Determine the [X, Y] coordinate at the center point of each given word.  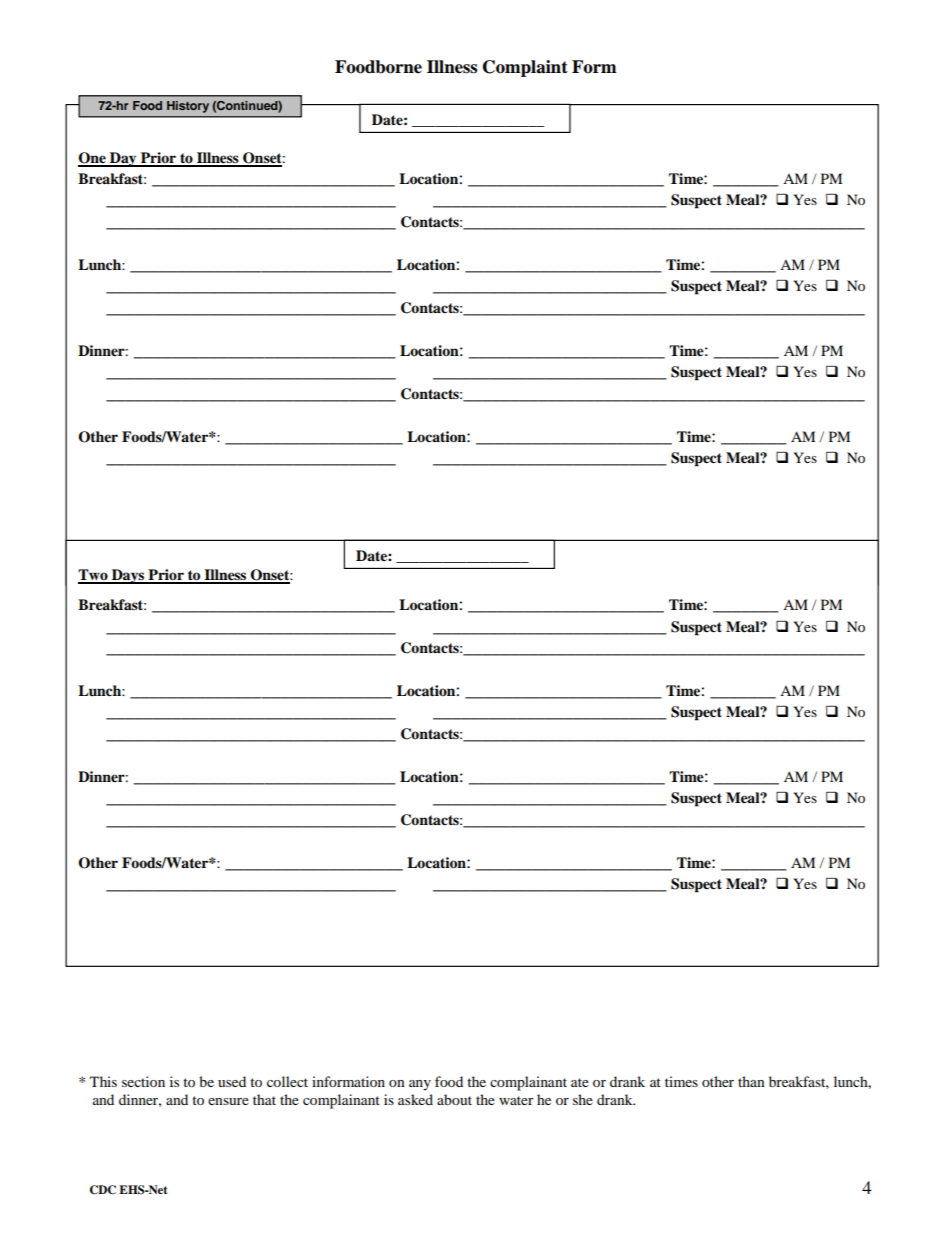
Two [94, 576]
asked [415, 1099]
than [751, 1081]
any [420, 1085]
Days [128, 576]
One [93, 159]
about [454, 1099]
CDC [103, 1190]
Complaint [525, 68]
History [188, 107]
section [143, 1081]
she [583, 1099]
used [232, 1081]
